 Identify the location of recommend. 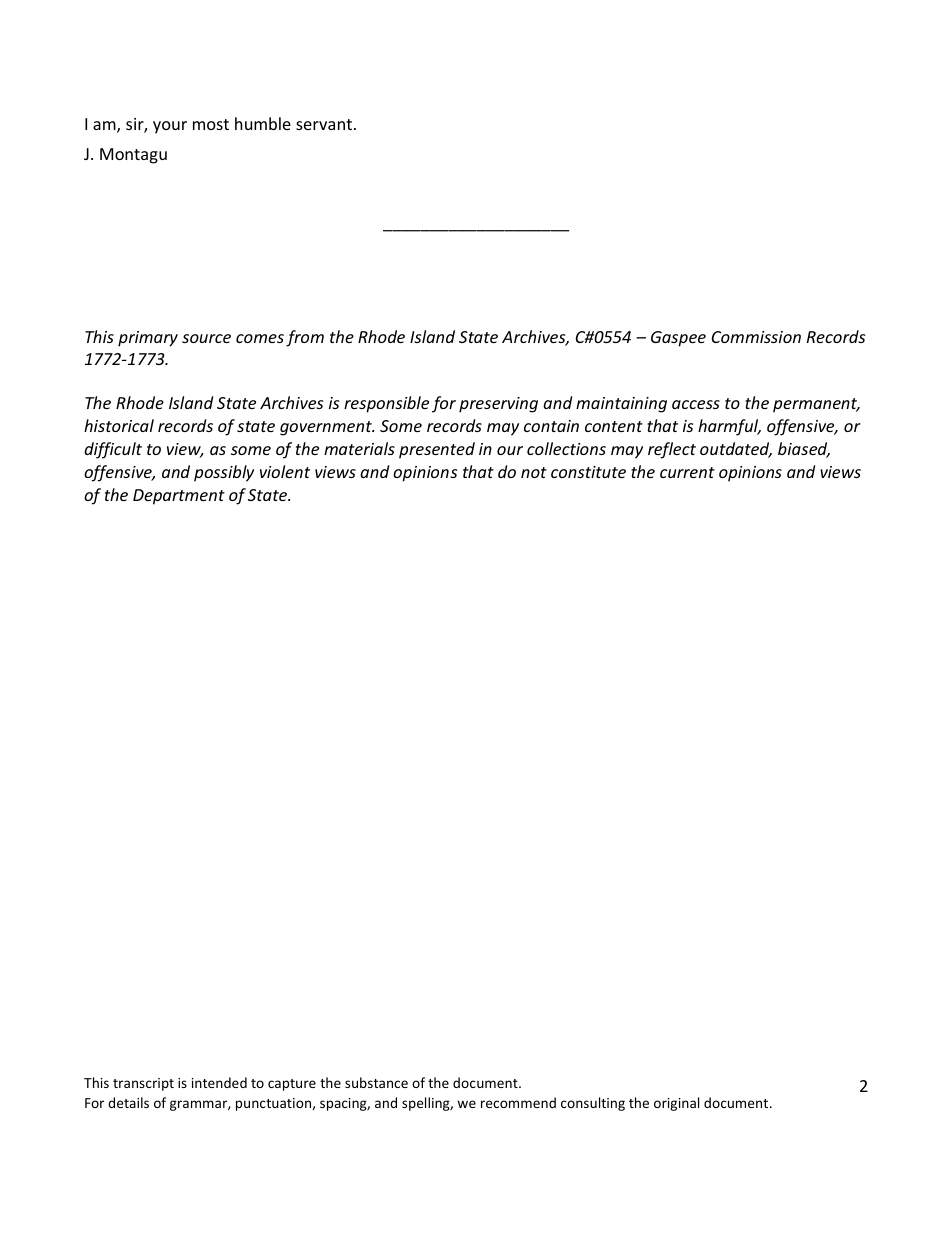
(518, 1102).
